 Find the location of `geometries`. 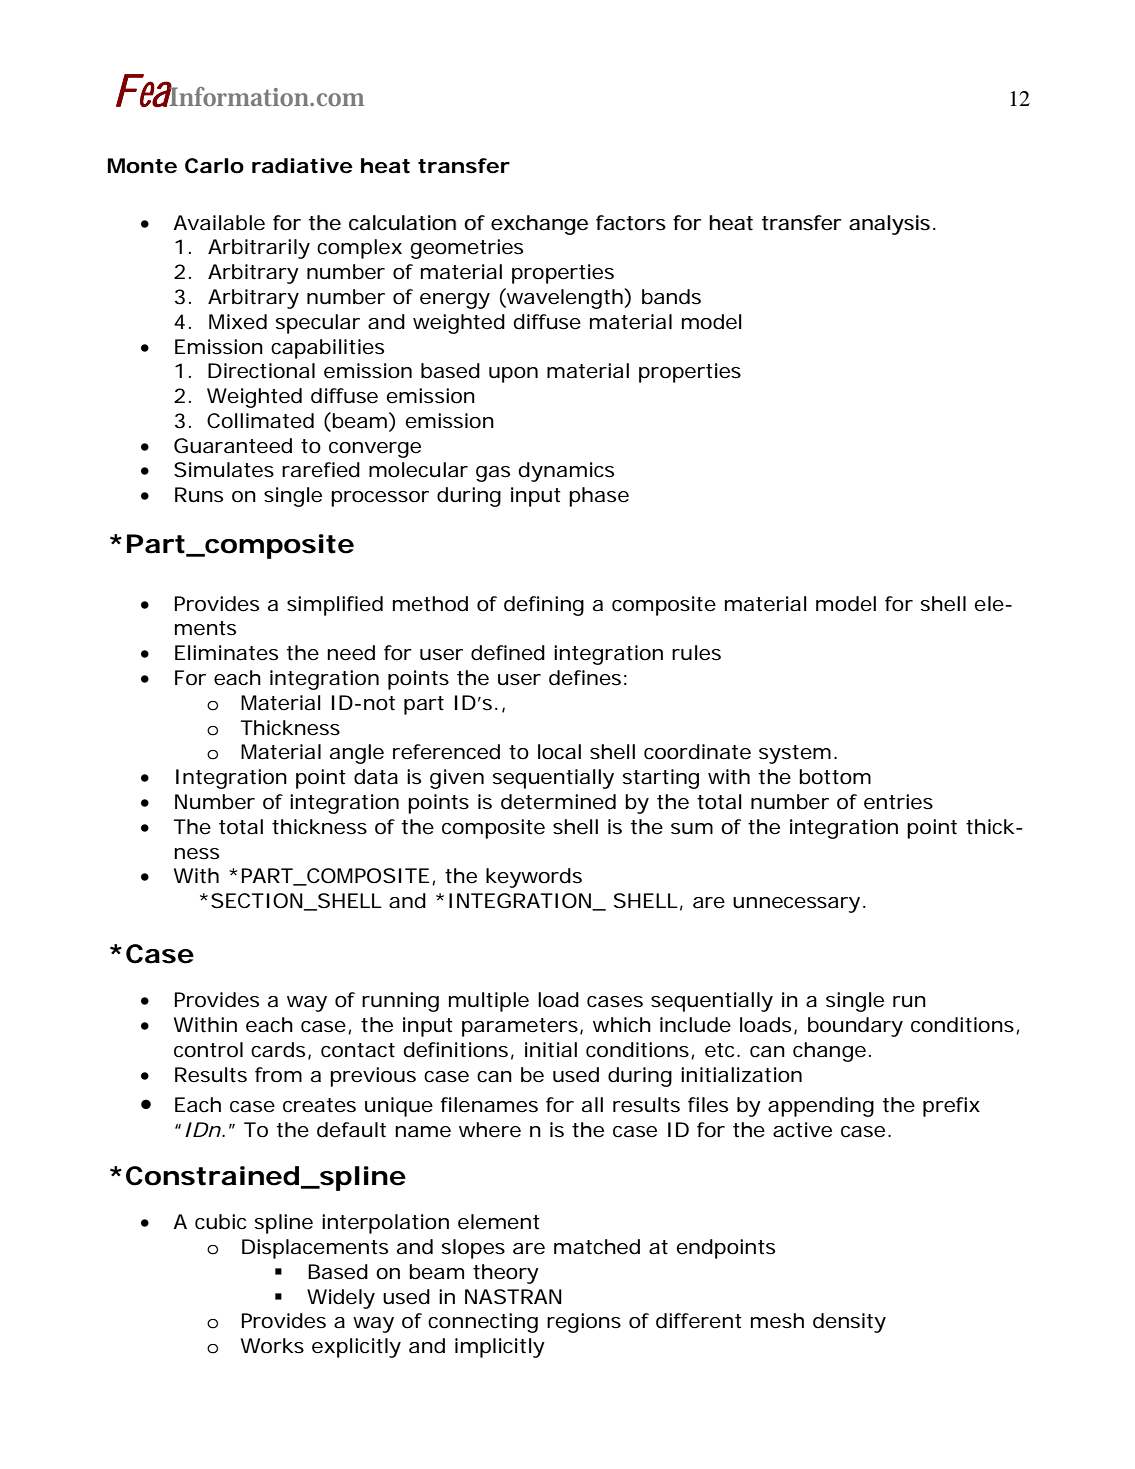

geometries is located at coordinates (467, 249).
